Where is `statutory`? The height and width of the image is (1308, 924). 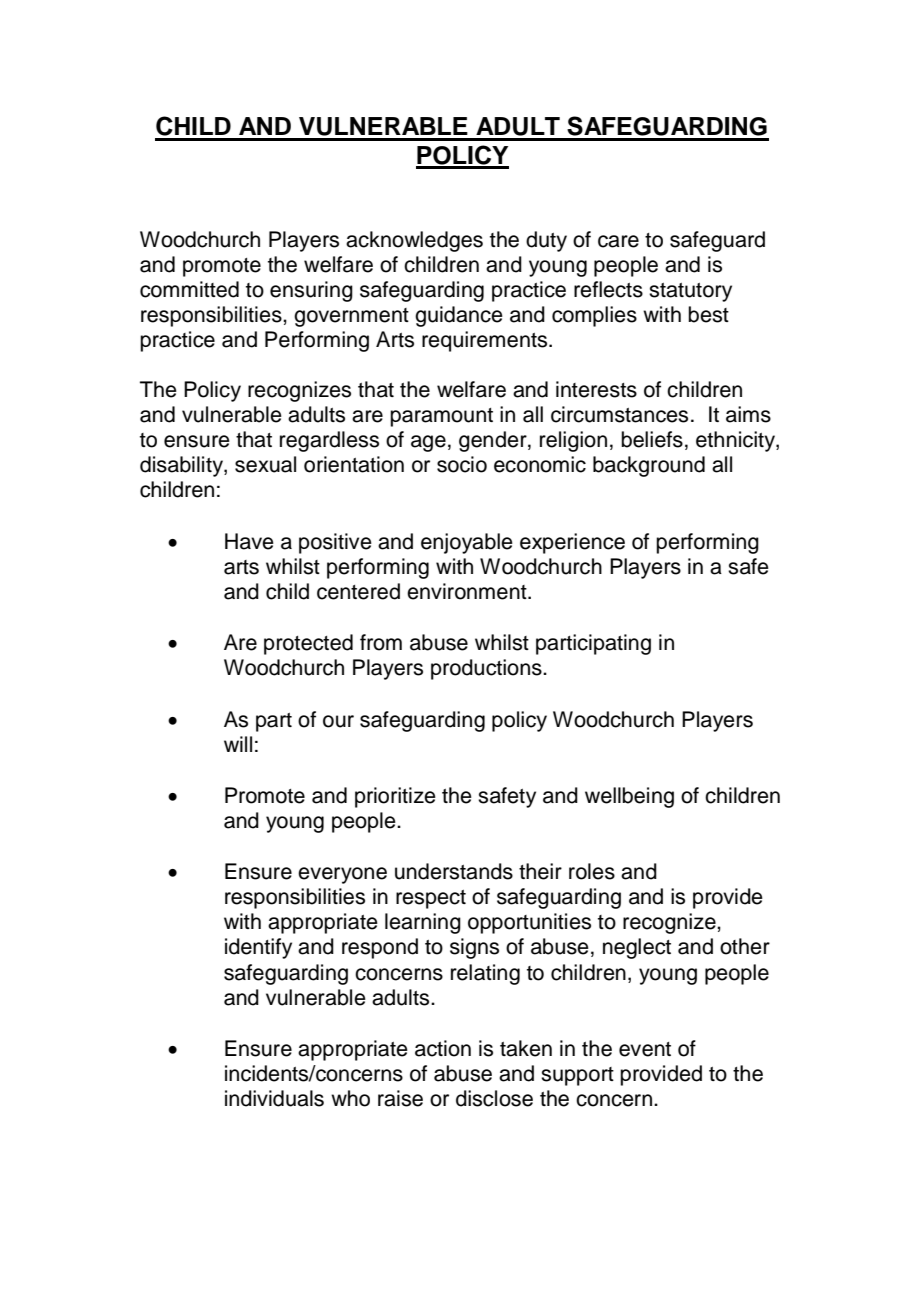
statutory is located at coordinates (690, 292).
